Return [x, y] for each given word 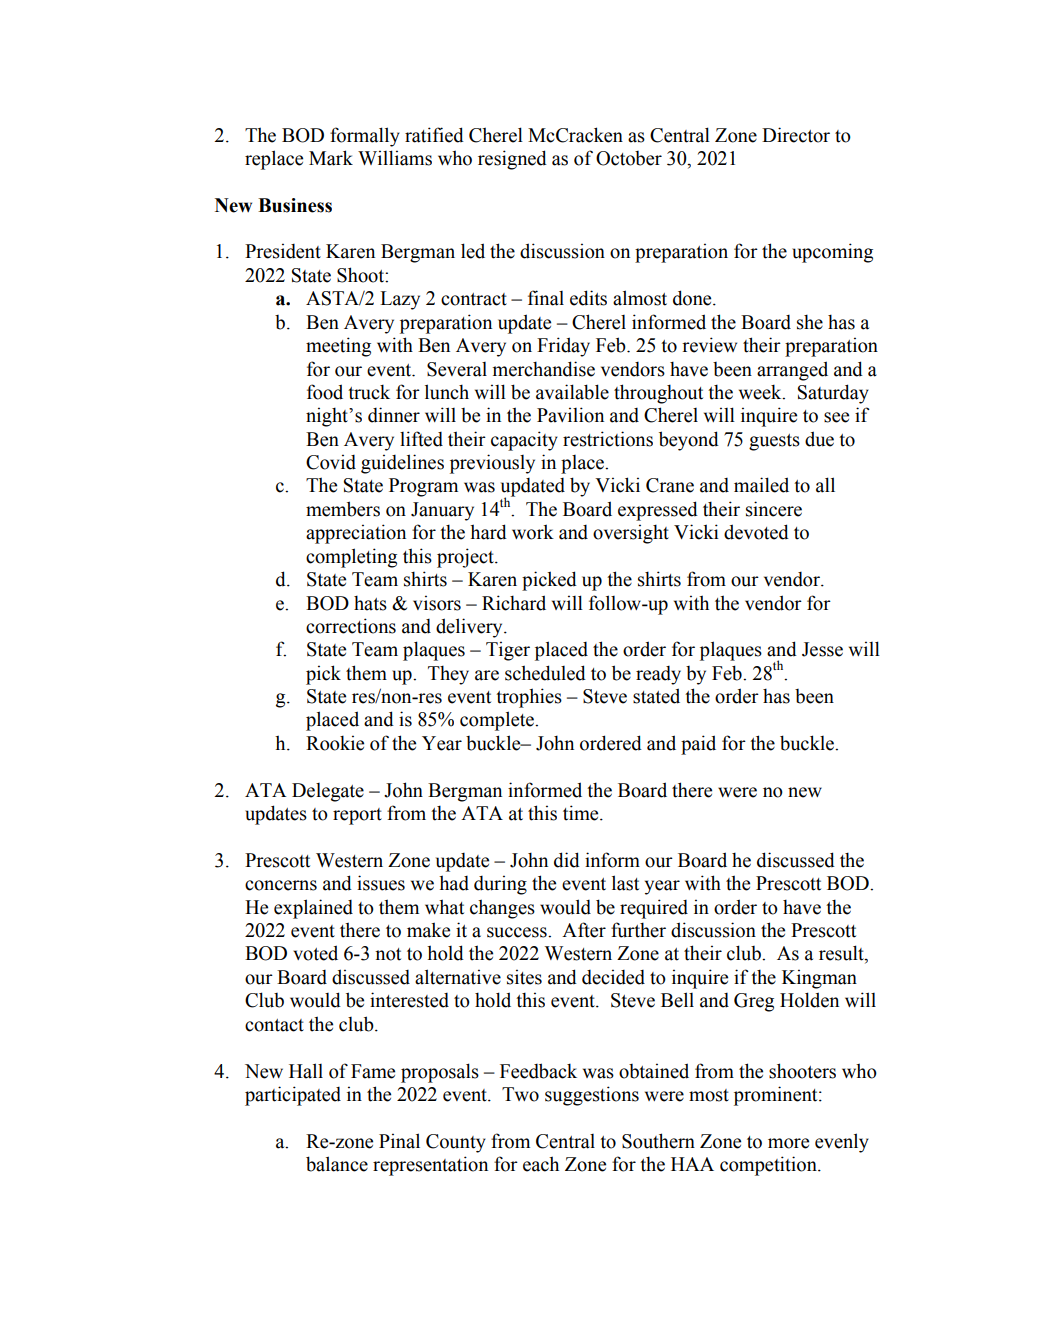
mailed [761, 485]
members [343, 509]
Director [796, 135]
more [788, 1143]
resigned [512, 160]
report [357, 816]
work [533, 532]
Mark [331, 158]
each [541, 1164]
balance [337, 1164]
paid [698, 745]
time [582, 813]
